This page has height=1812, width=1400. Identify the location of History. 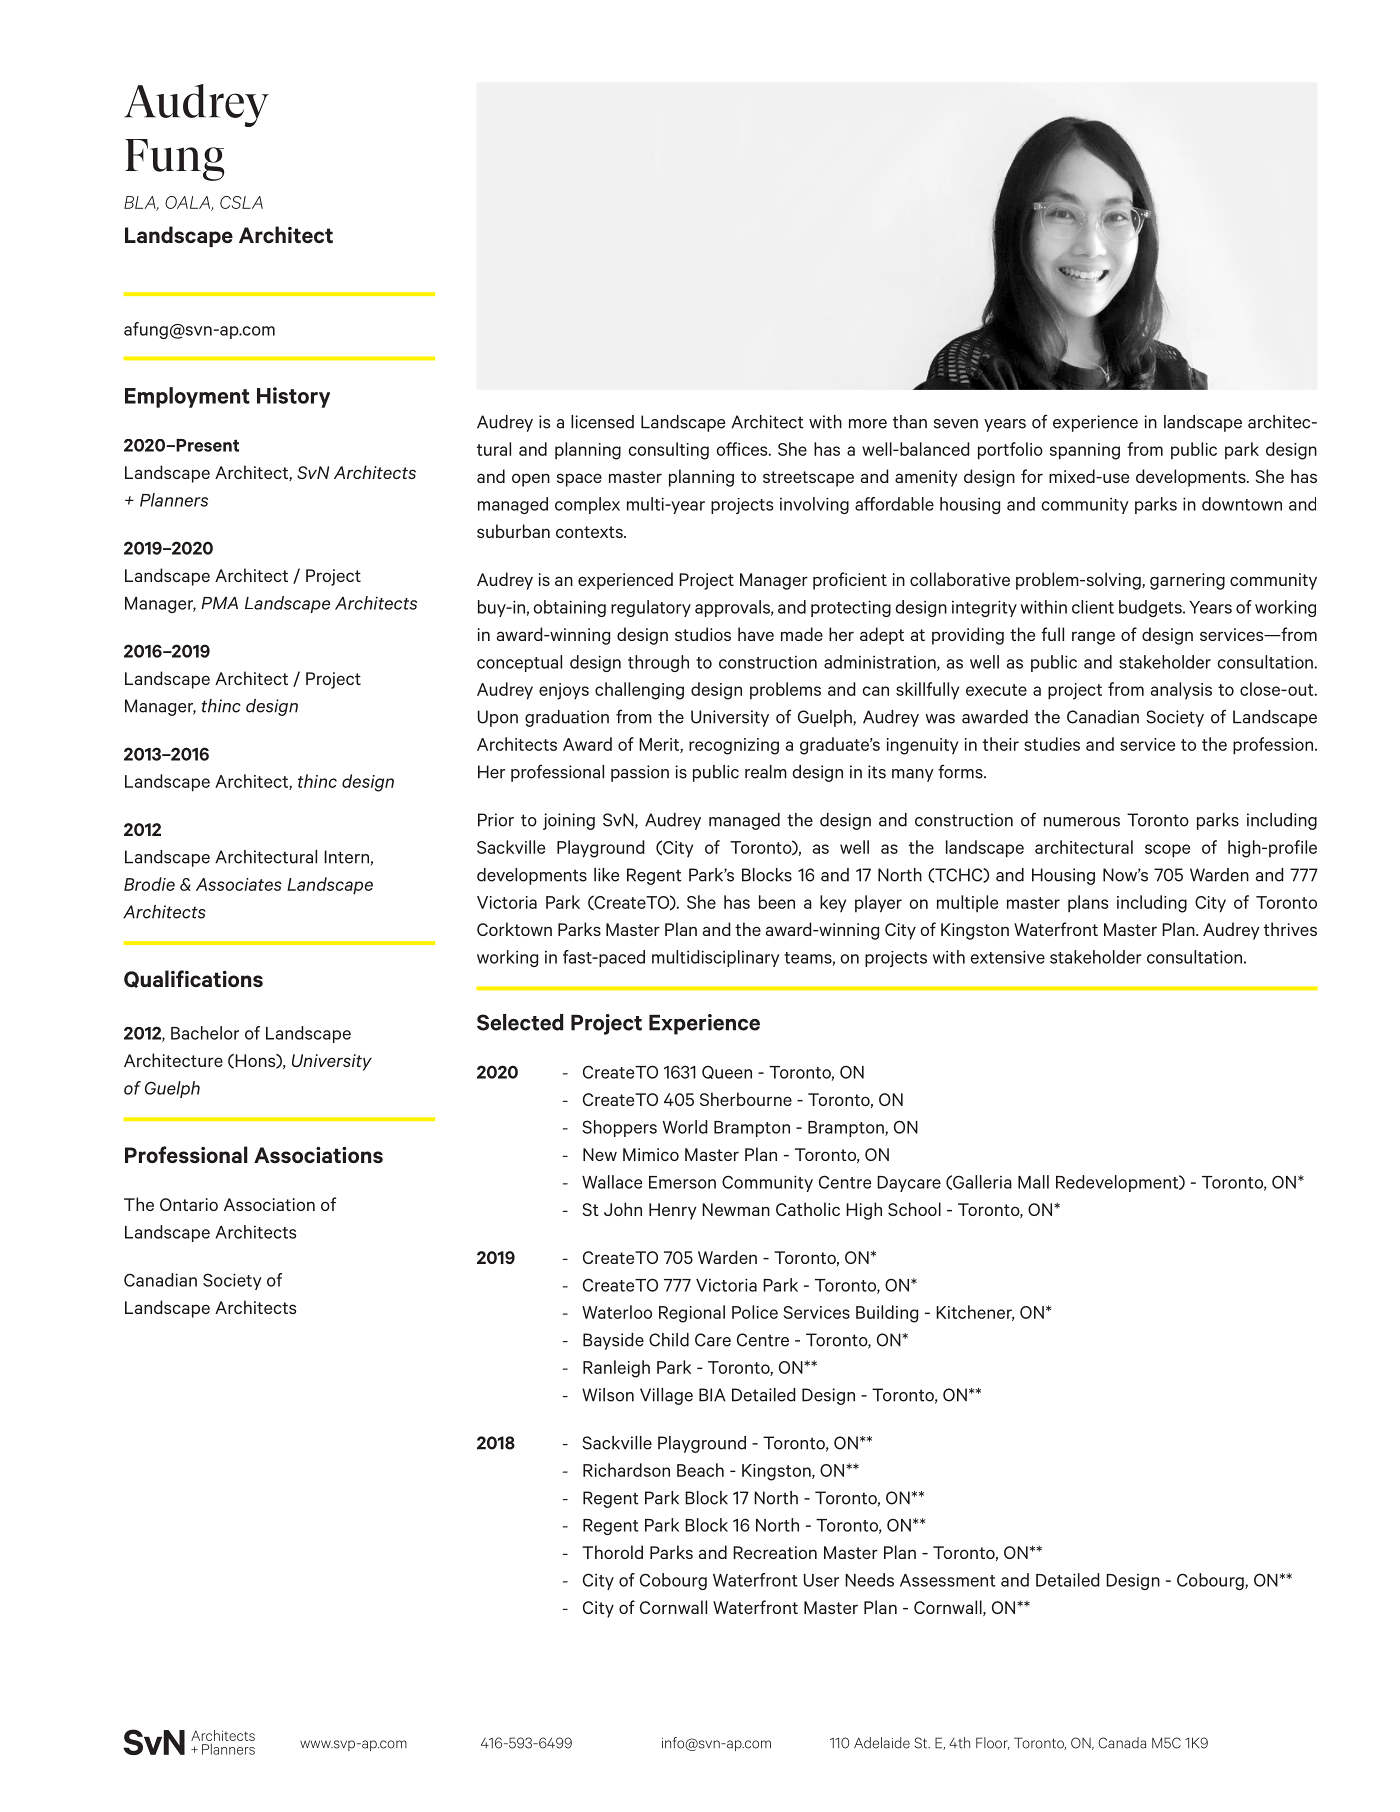
(293, 397).
